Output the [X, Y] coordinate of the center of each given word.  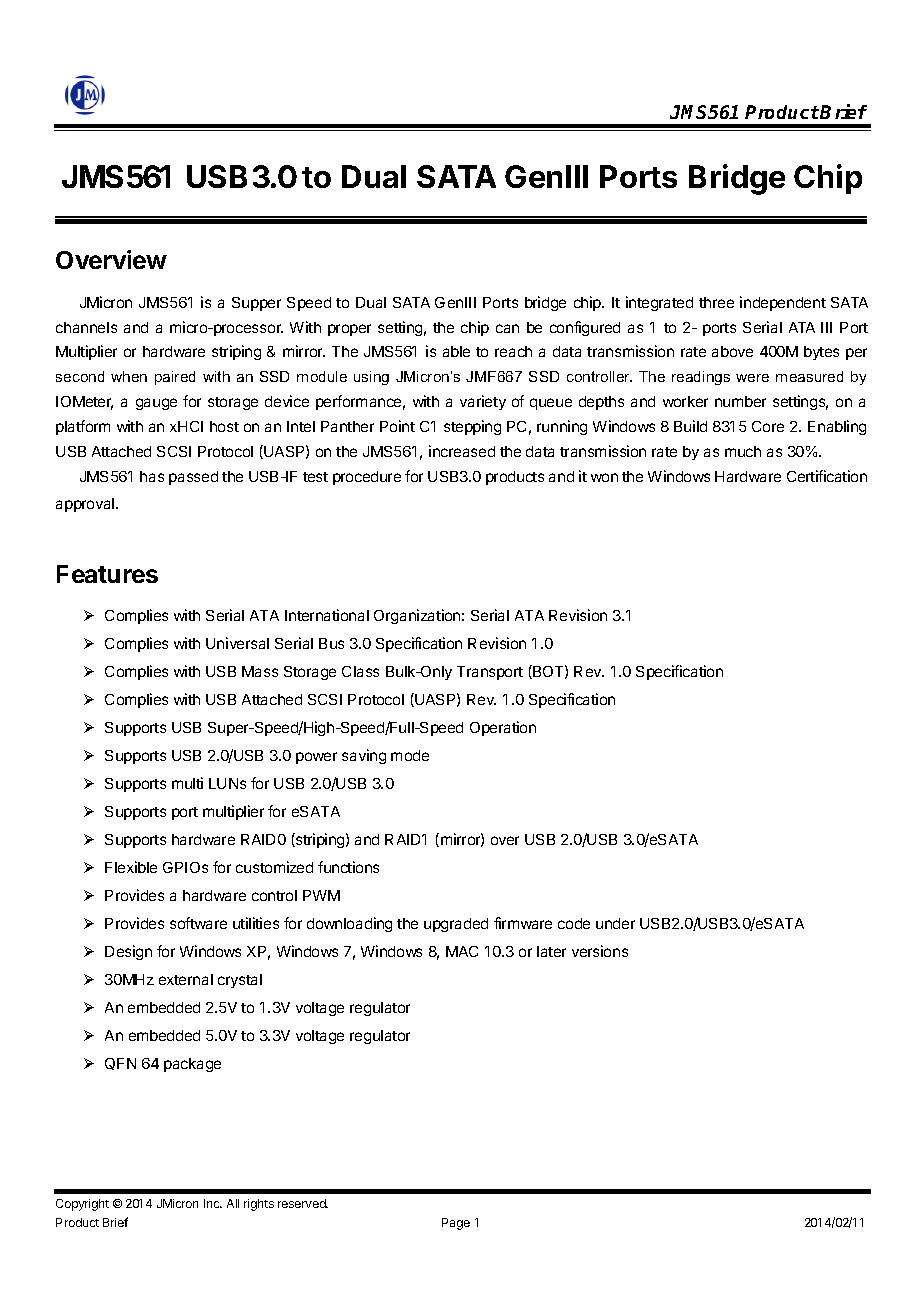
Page [456, 1224]
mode [410, 755]
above [732, 351]
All [233, 1203]
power [316, 758]
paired [175, 378]
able [456, 351]
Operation [503, 728]
